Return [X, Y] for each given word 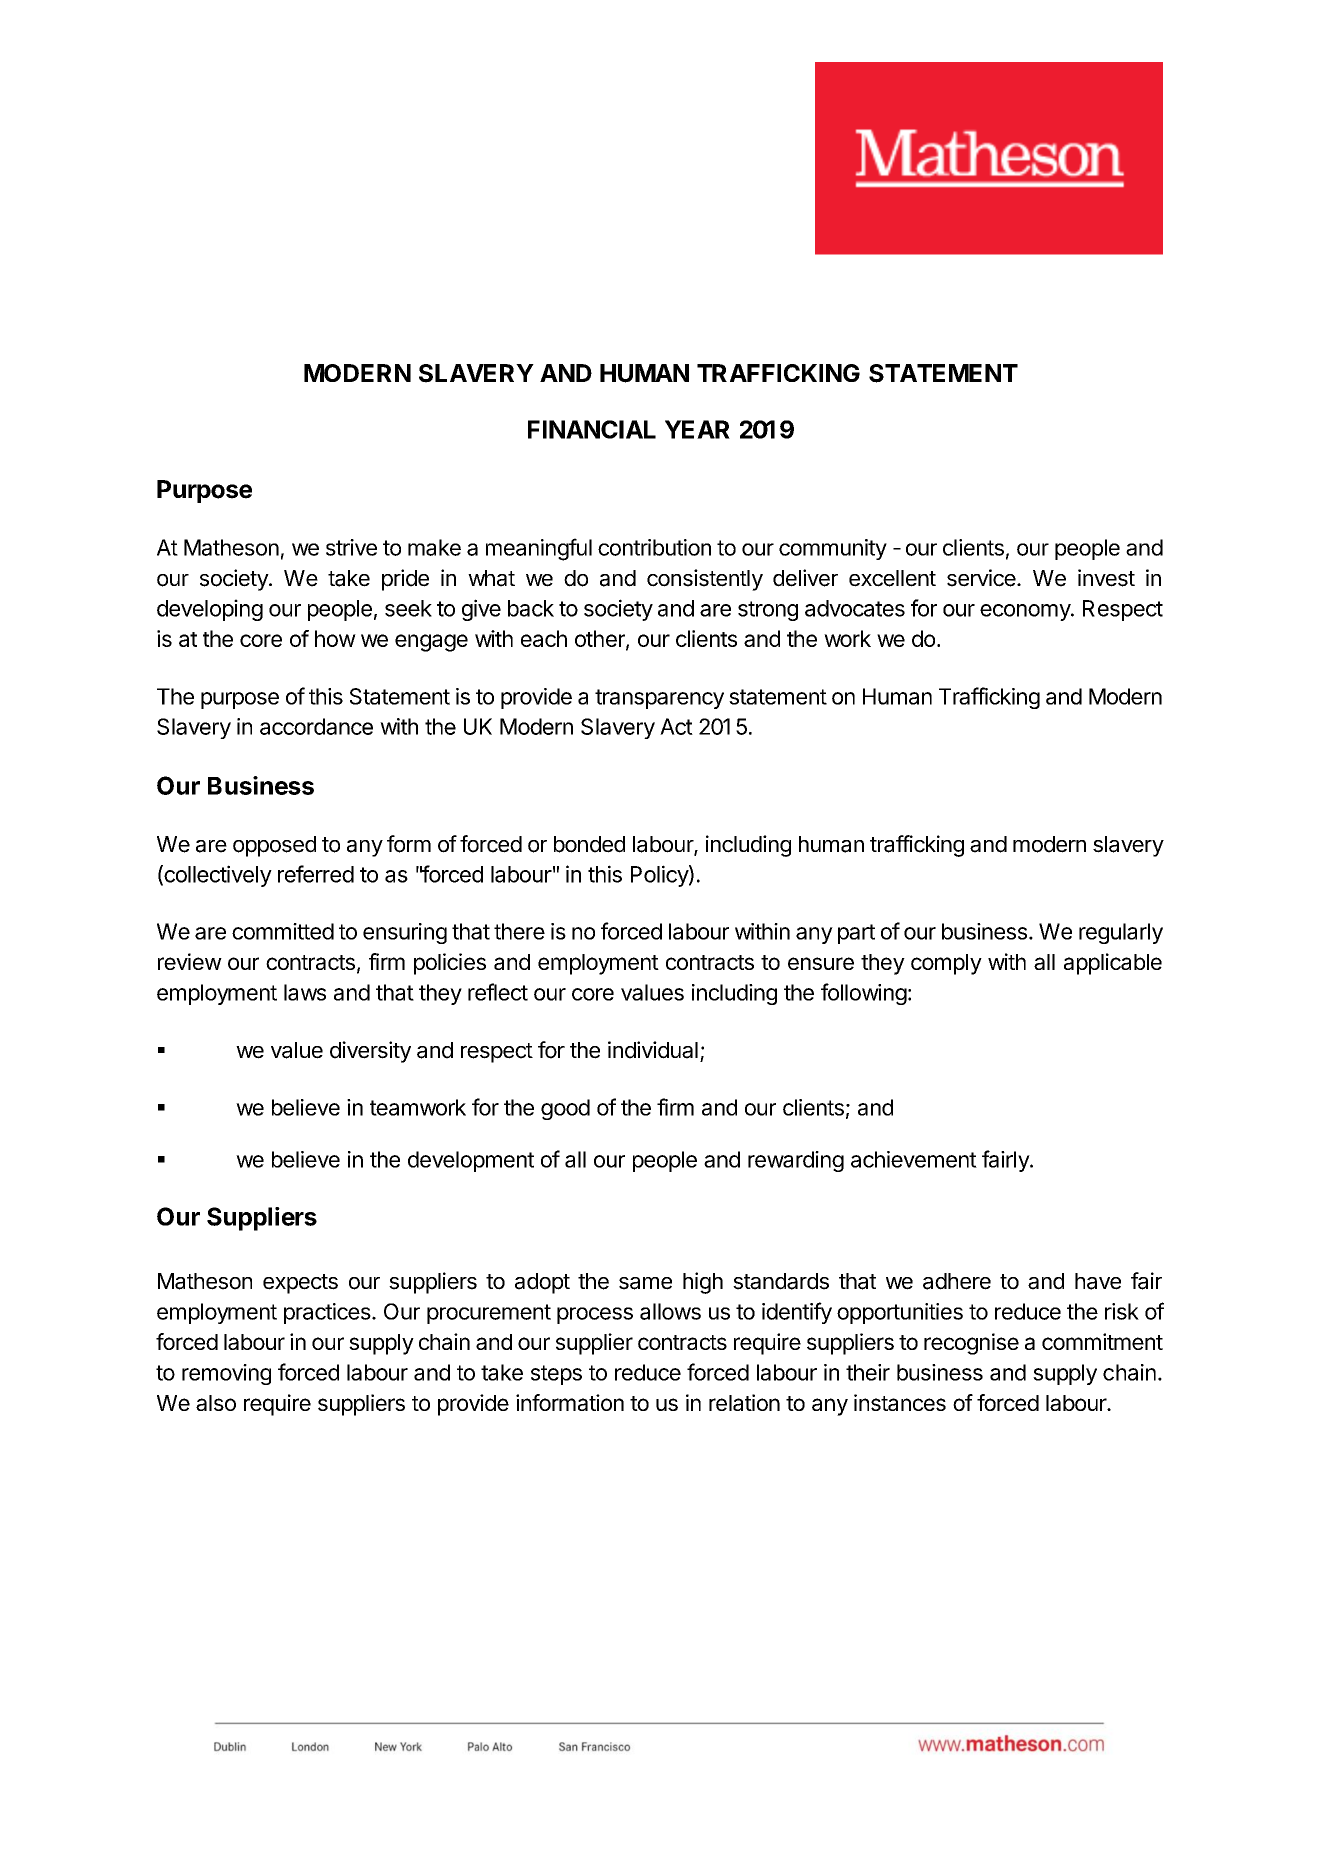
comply [946, 964]
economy [1026, 612]
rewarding [796, 1161]
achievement [914, 1159]
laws [305, 992]
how [335, 638]
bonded [589, 844]
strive [351, 547]
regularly [1121, 933]
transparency [659, 699]
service [982, 578]
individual [653, 1050]
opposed [274, 846]
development [471, 1161]
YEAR [697, 429]
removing [226, 1374]
